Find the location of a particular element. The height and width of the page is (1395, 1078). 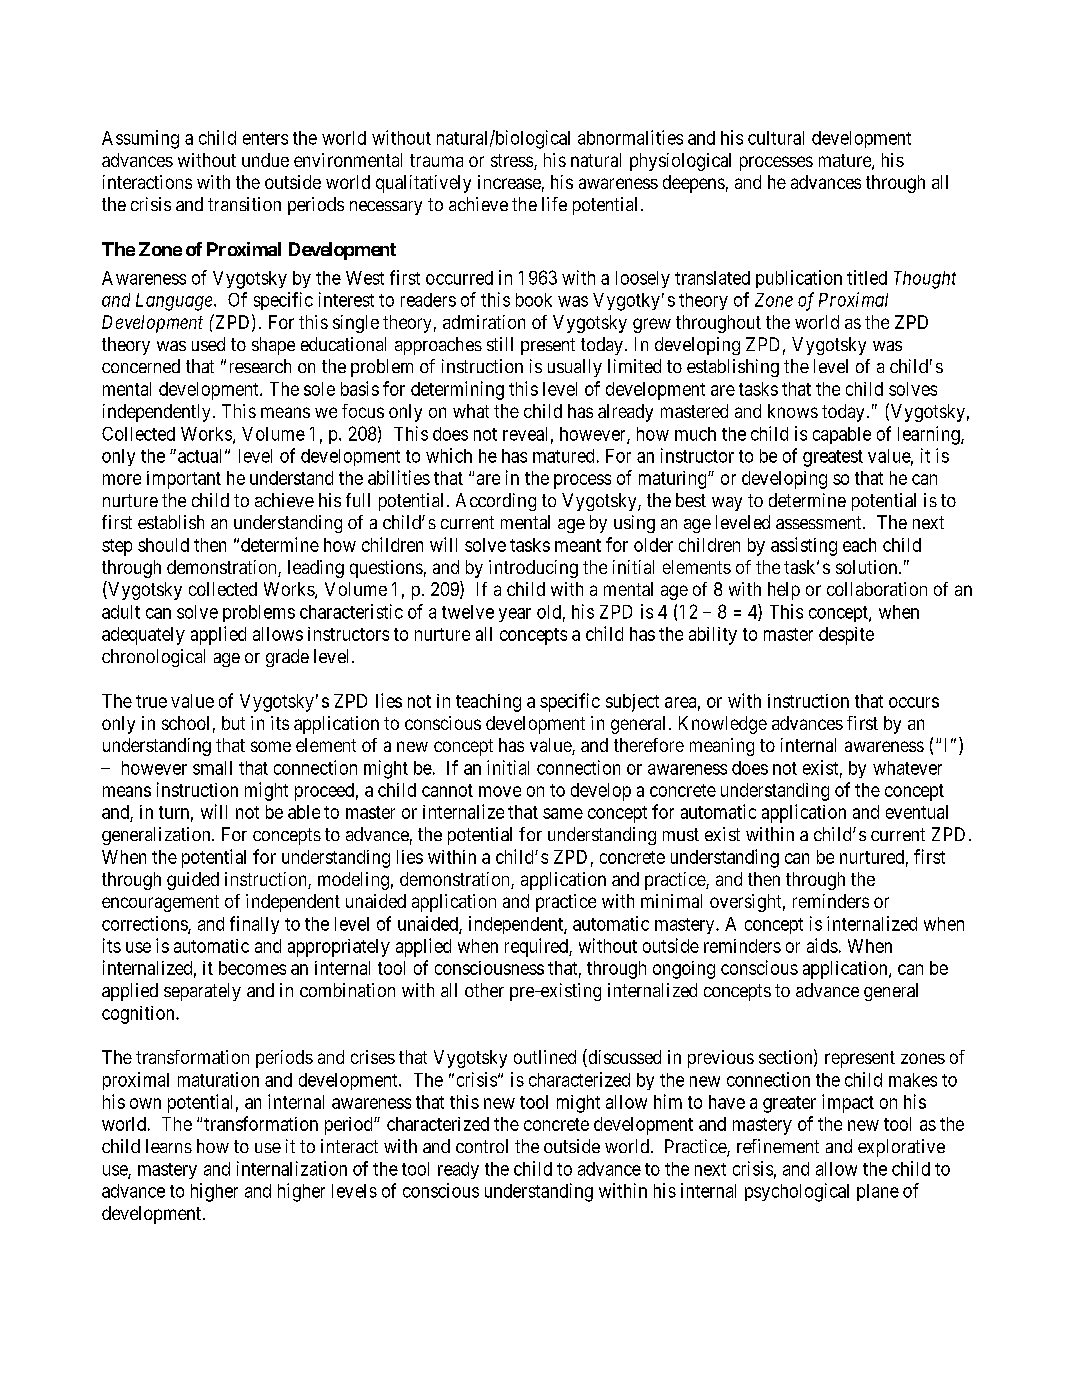

learns is located at coordinates (169, 1146).
